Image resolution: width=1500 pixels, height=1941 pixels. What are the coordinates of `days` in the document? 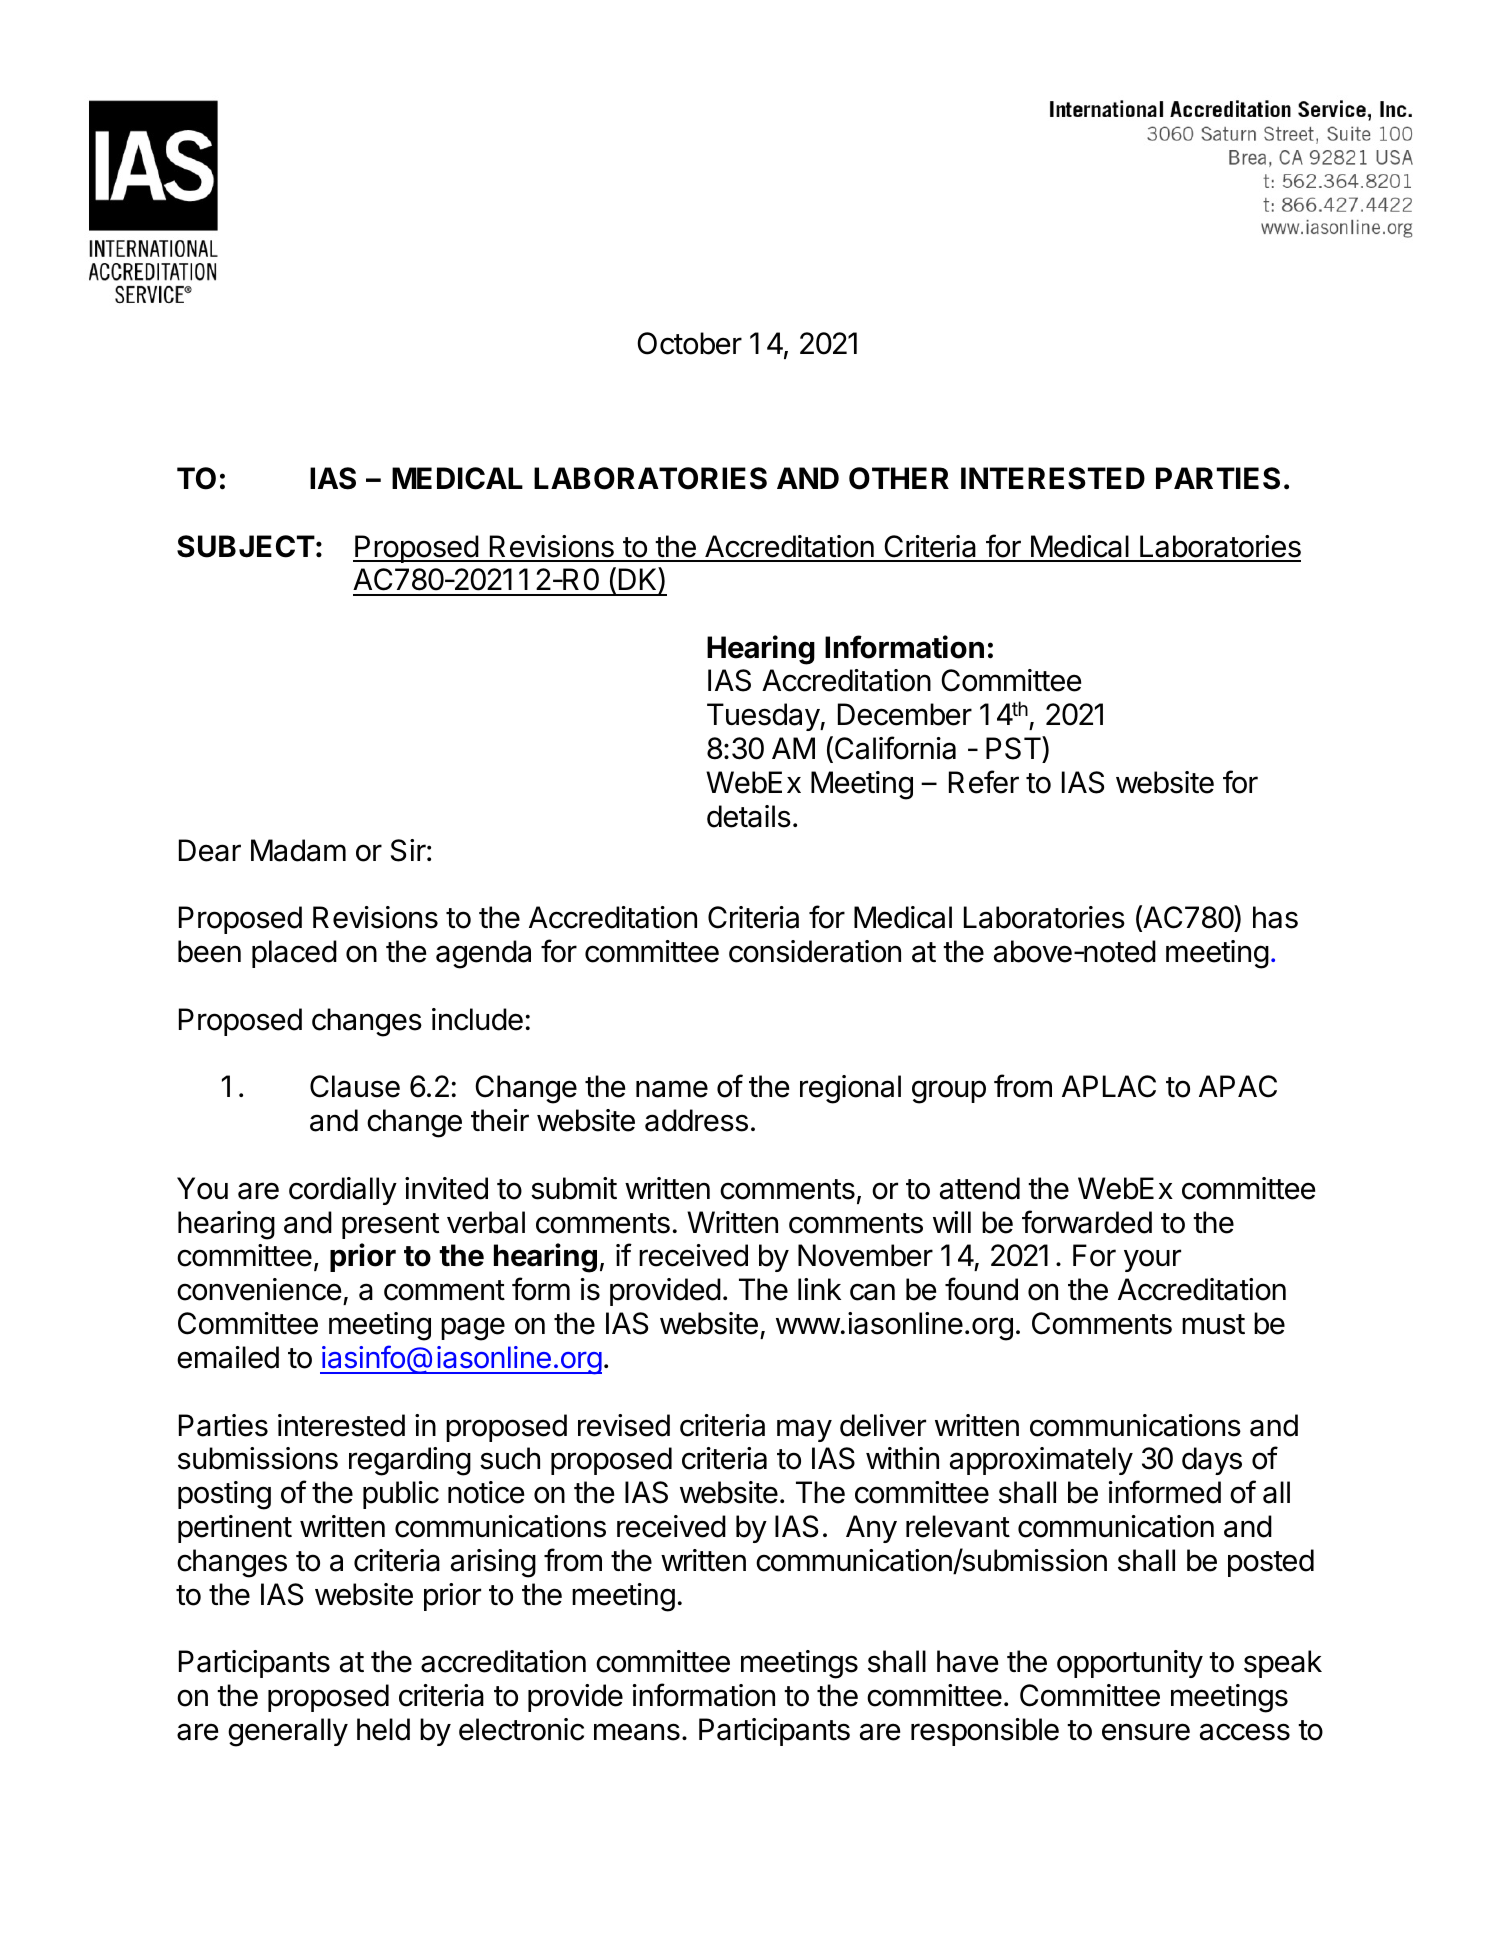 It's located at (1212, 1461).
